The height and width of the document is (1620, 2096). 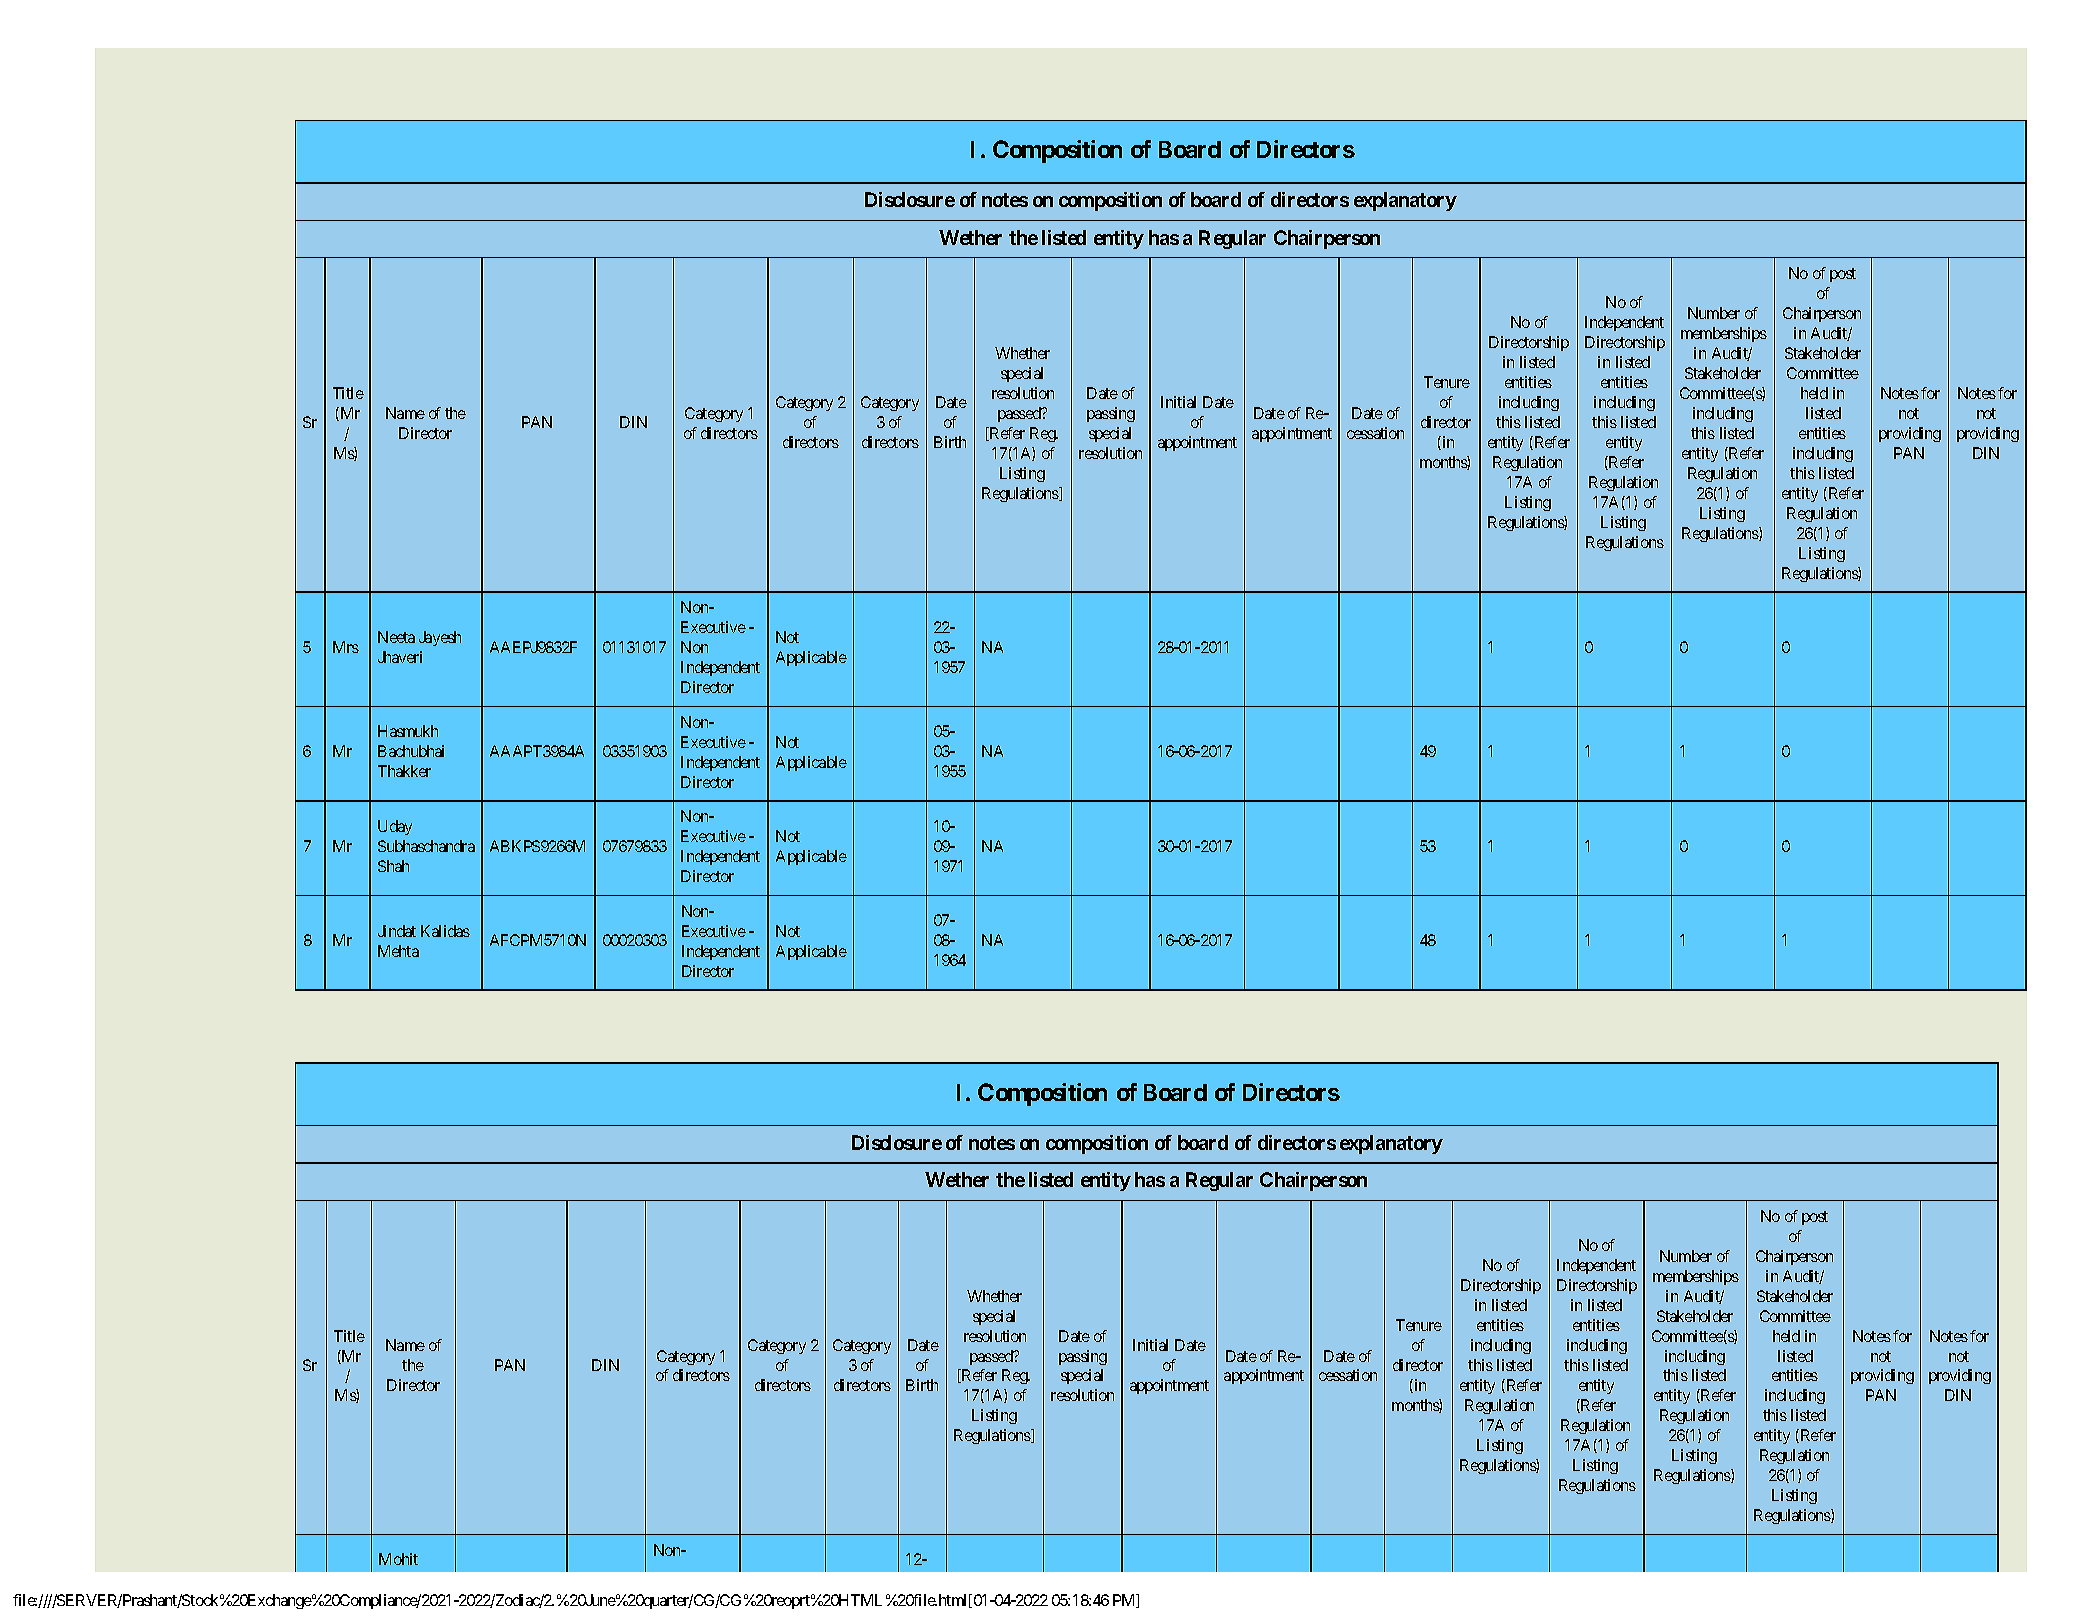 I want to click on Mohit, so click(x=398, y=1559).
